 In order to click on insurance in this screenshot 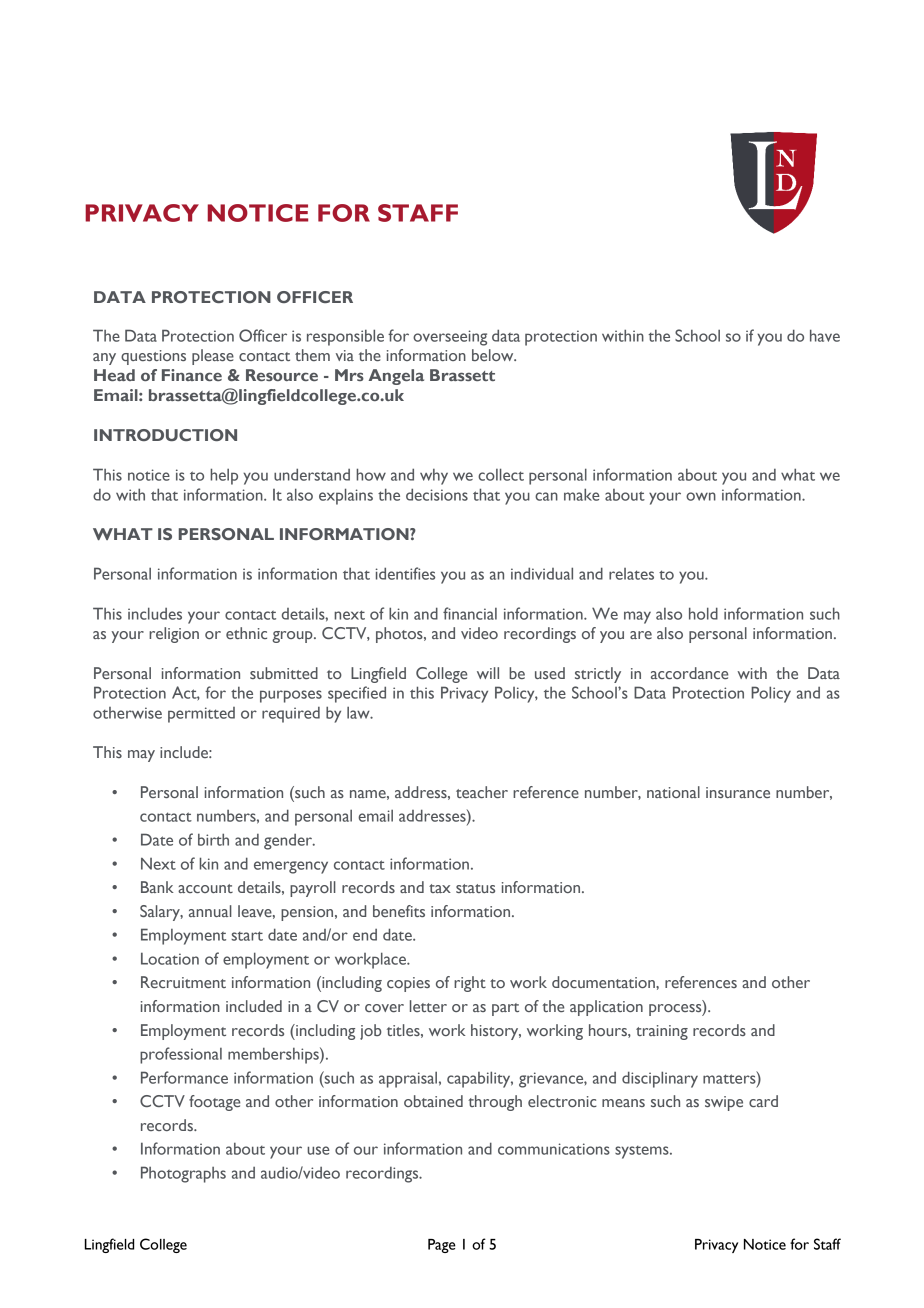, I will do `click(738, 792)`.
